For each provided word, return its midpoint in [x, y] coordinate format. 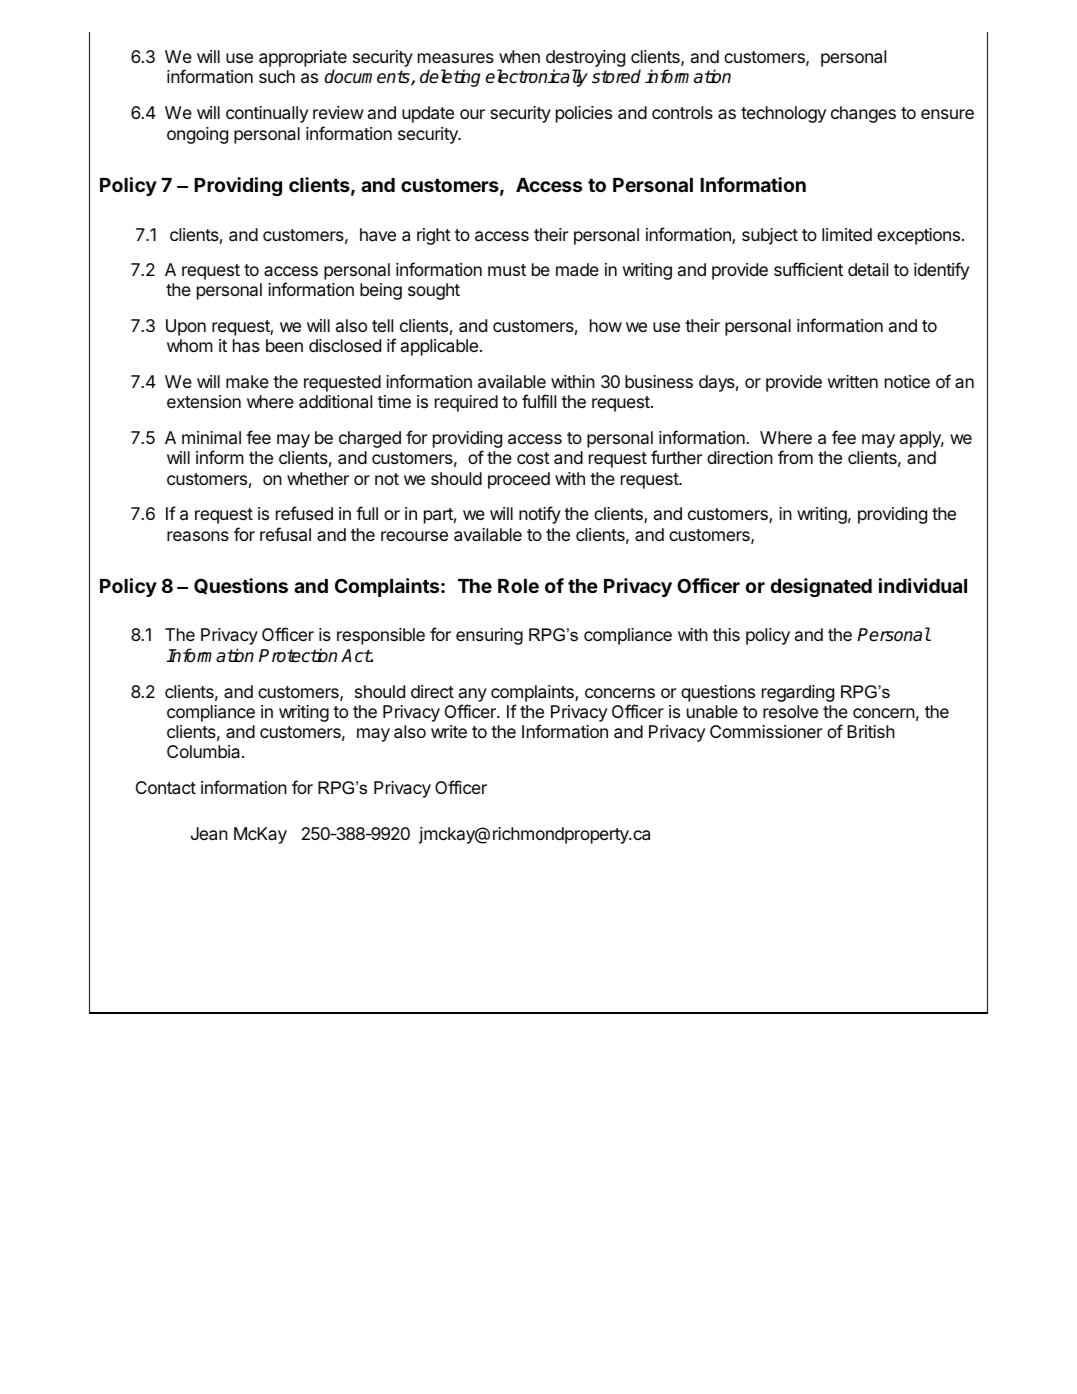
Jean [209, 834]
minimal [211, 438]
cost [533, 458]
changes [863, 114]
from [795, 457]
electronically [537, 78]
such [277, 76]
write [449, 731]
